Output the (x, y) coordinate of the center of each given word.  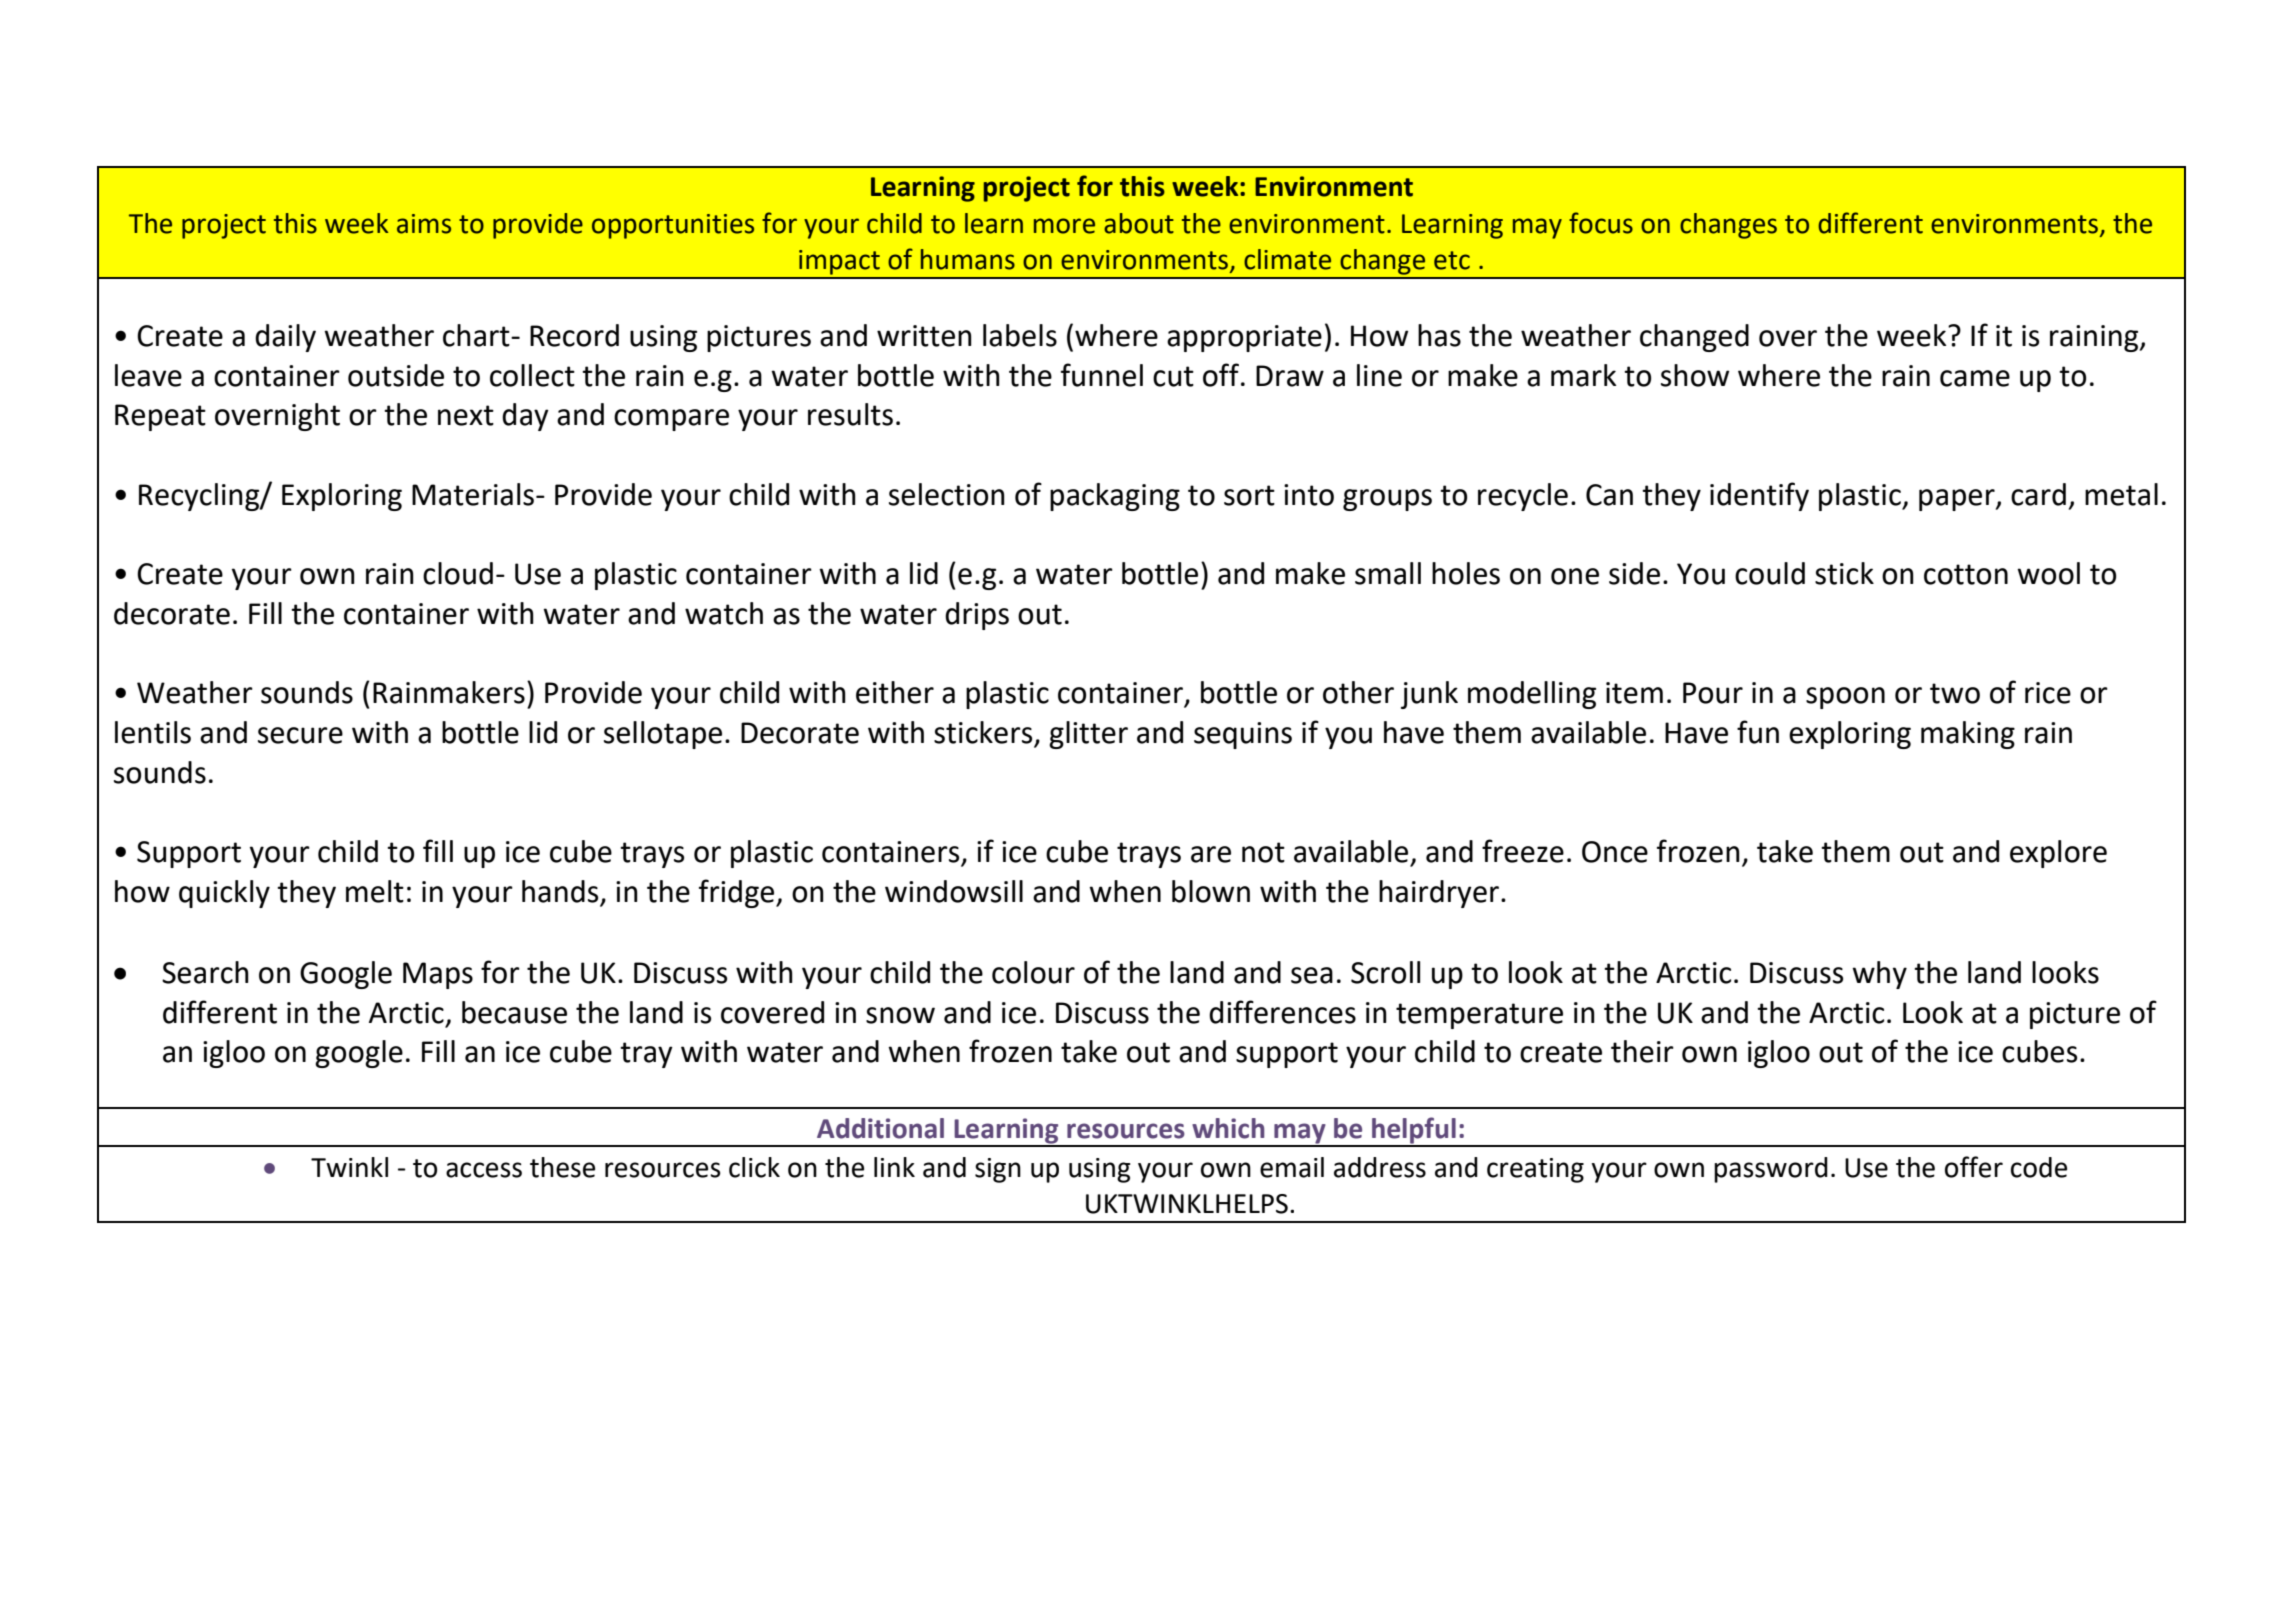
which (1228, 1128)
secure (300, 735)
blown (1211, 891)
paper (1958, 500)
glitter (1088, 735)
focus (1601, 223)
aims (424, 224)
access (484, 1170)
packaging (1115, 497)
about (1139, 223)
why (1879, 975)
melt (375, 891)
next (466, 415)
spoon (1845, 698)
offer (1974, 1167)
